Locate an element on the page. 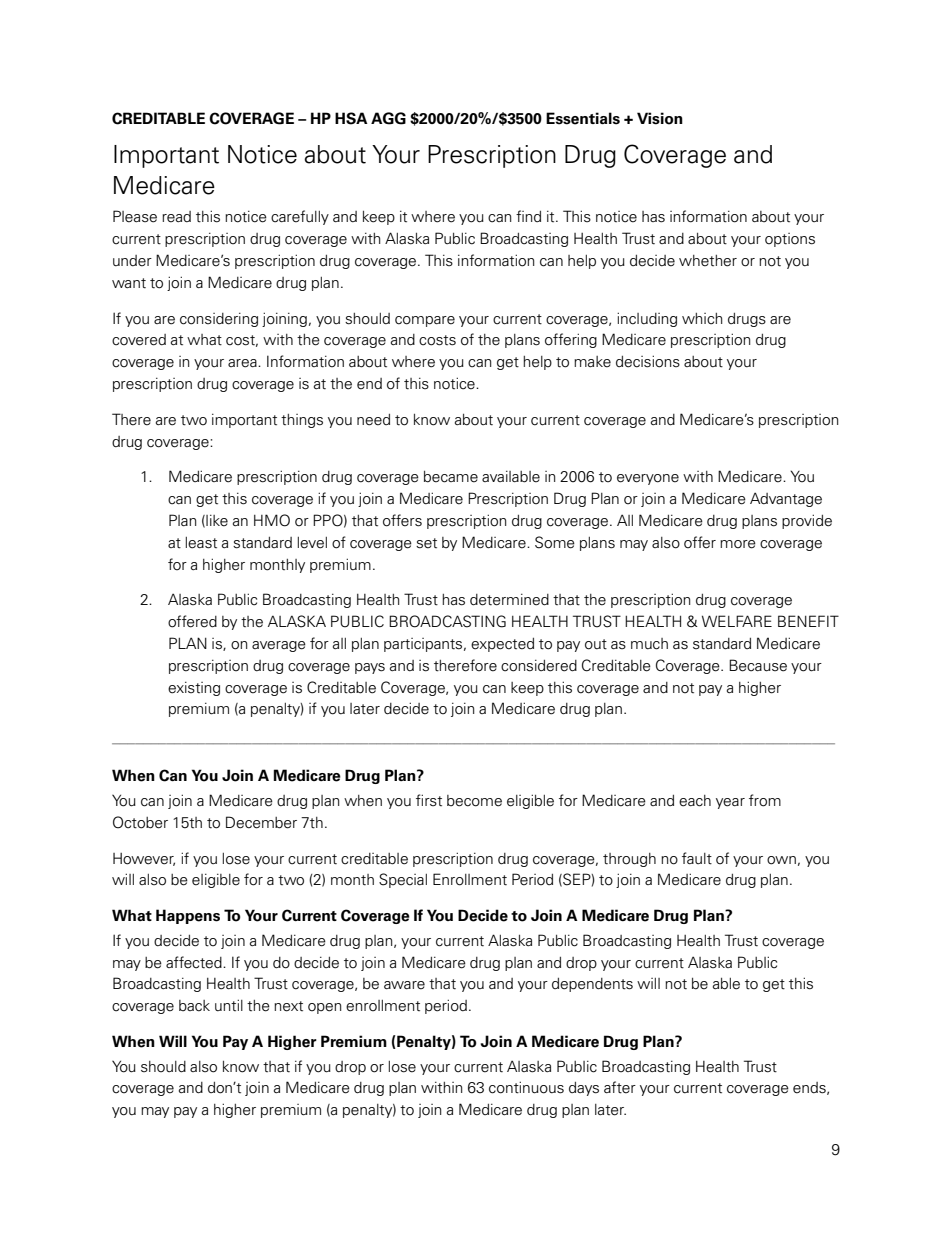 Image resolution: width=952 pixels, height=1233 pixels. read is located at coordinates (176, 217).
